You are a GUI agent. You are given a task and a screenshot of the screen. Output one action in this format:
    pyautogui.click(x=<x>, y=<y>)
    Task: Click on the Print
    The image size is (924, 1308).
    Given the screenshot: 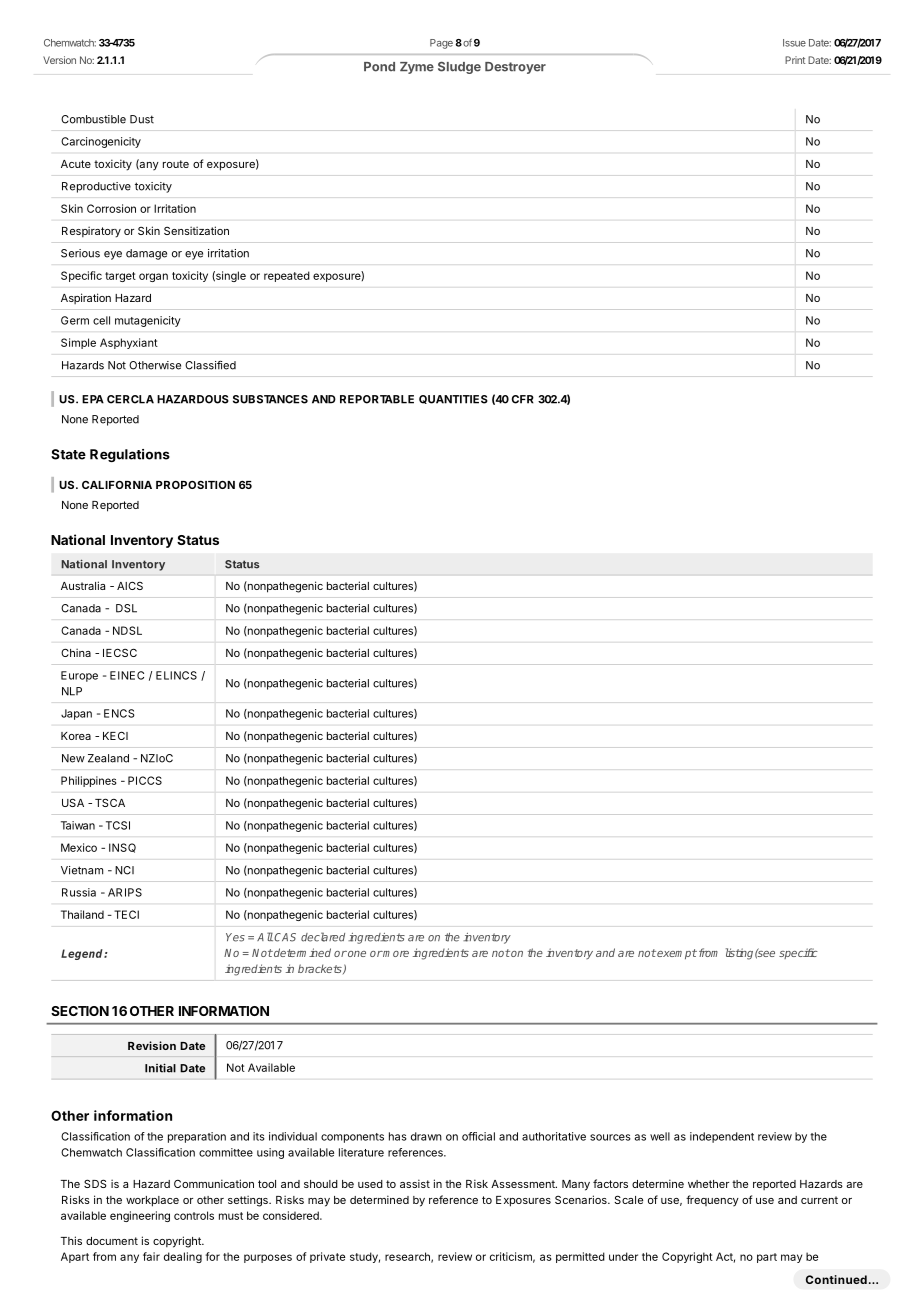 What is the action you would take?
    pyautogui.click(x=795, y=60)
